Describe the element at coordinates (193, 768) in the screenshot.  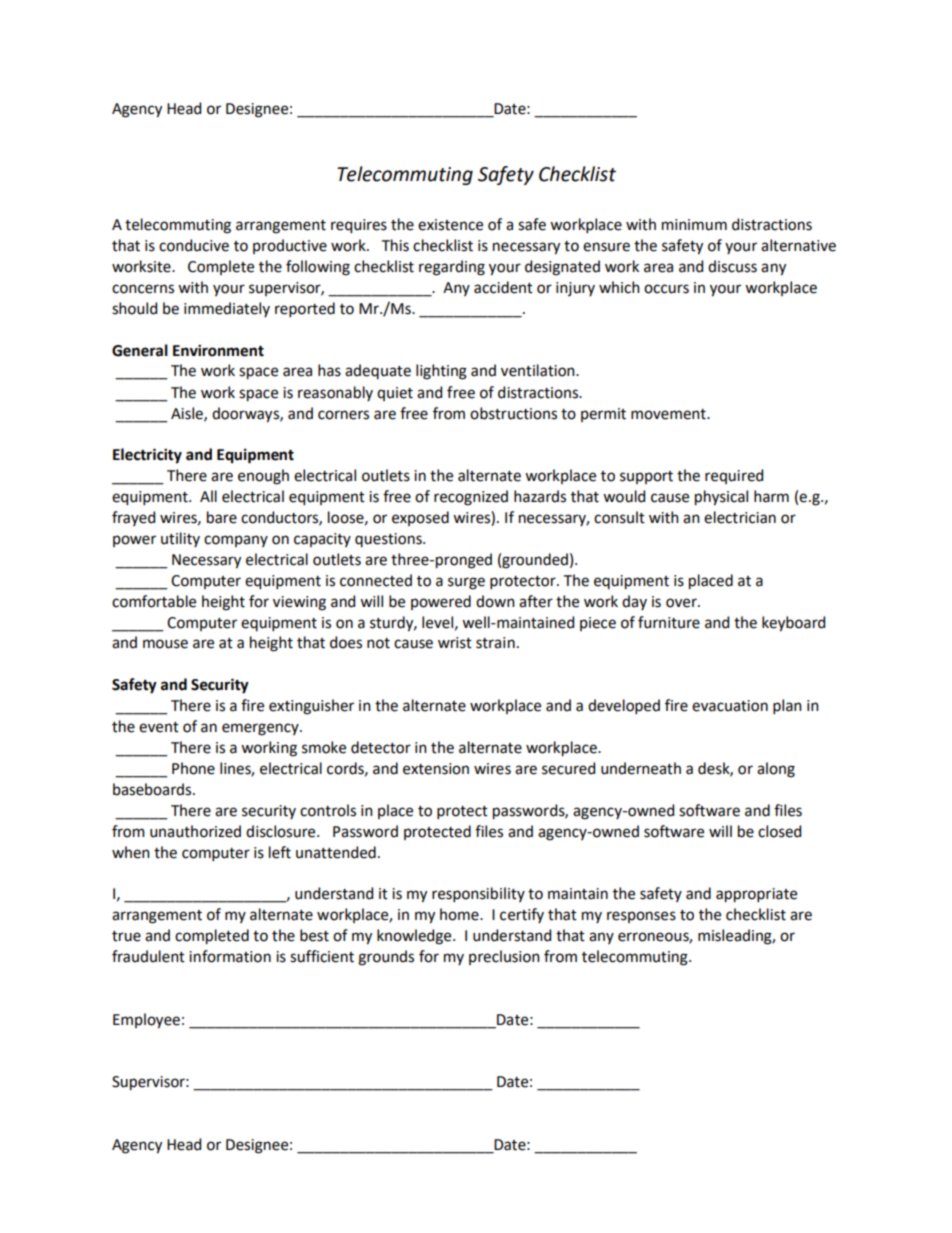
I see `Phone` at that location.
